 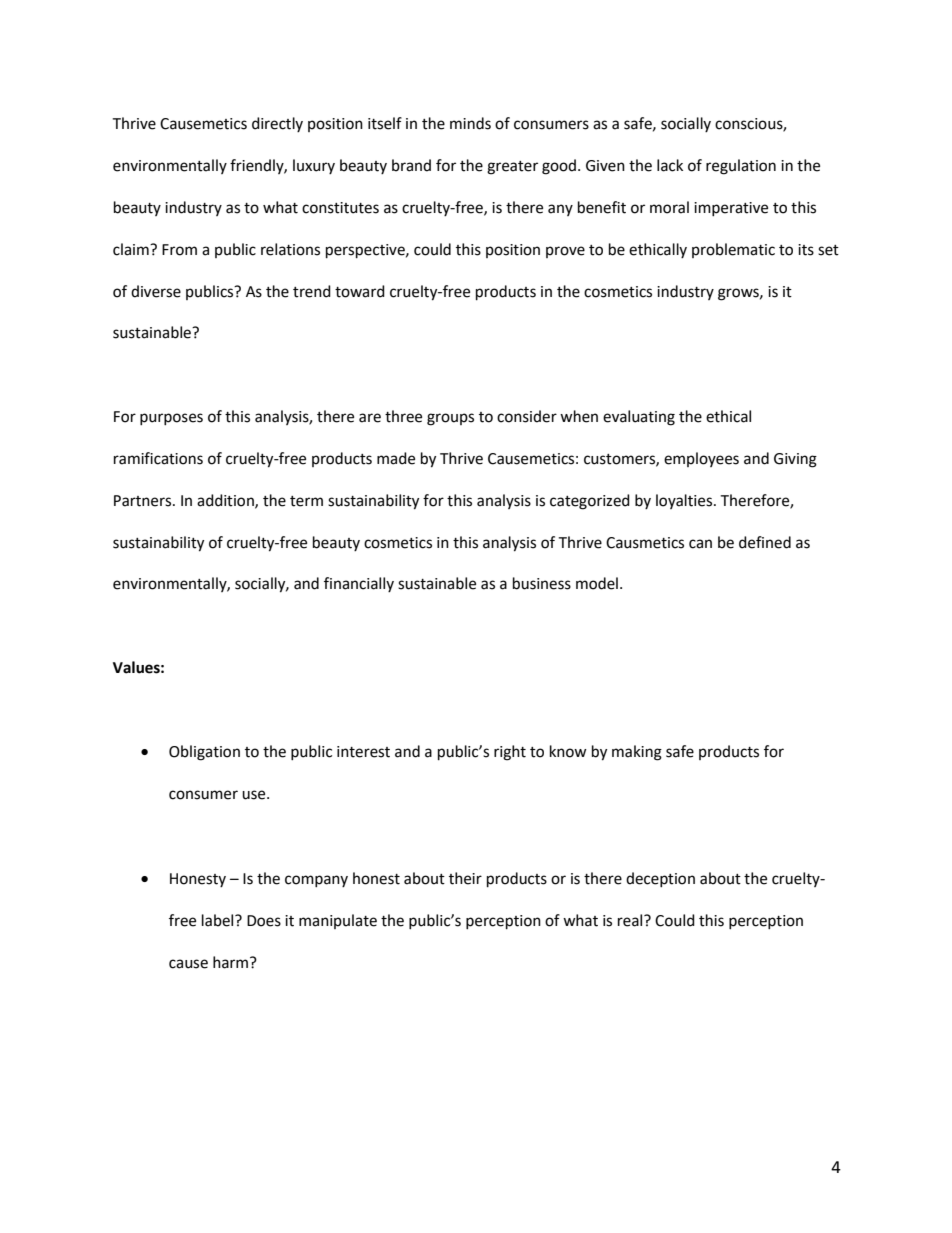 What do you see at coordinates (171, 419) in the document?
I see `purposes` at bounding box center [171, 419].
